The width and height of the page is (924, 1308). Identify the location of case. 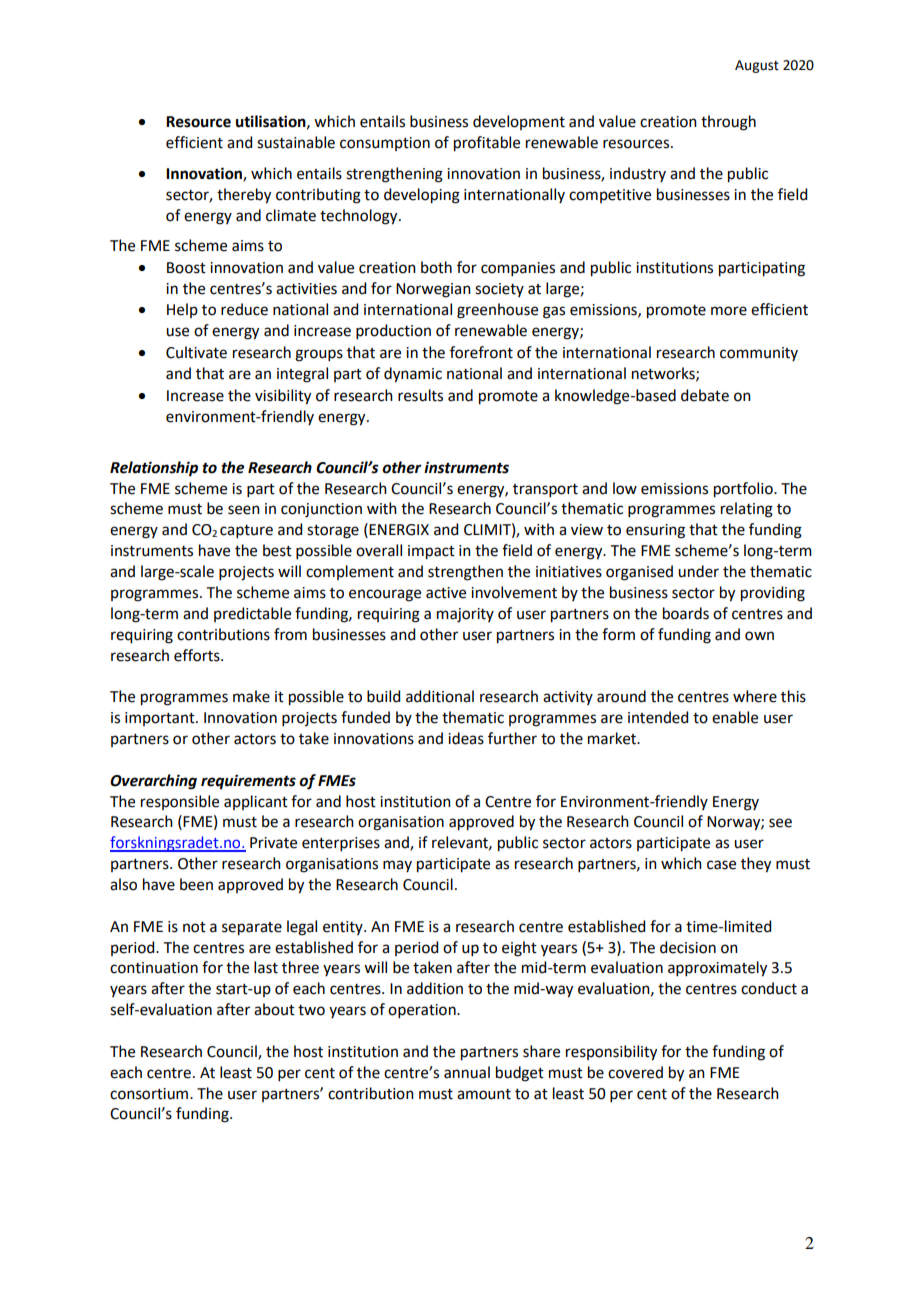
(721, 865).
